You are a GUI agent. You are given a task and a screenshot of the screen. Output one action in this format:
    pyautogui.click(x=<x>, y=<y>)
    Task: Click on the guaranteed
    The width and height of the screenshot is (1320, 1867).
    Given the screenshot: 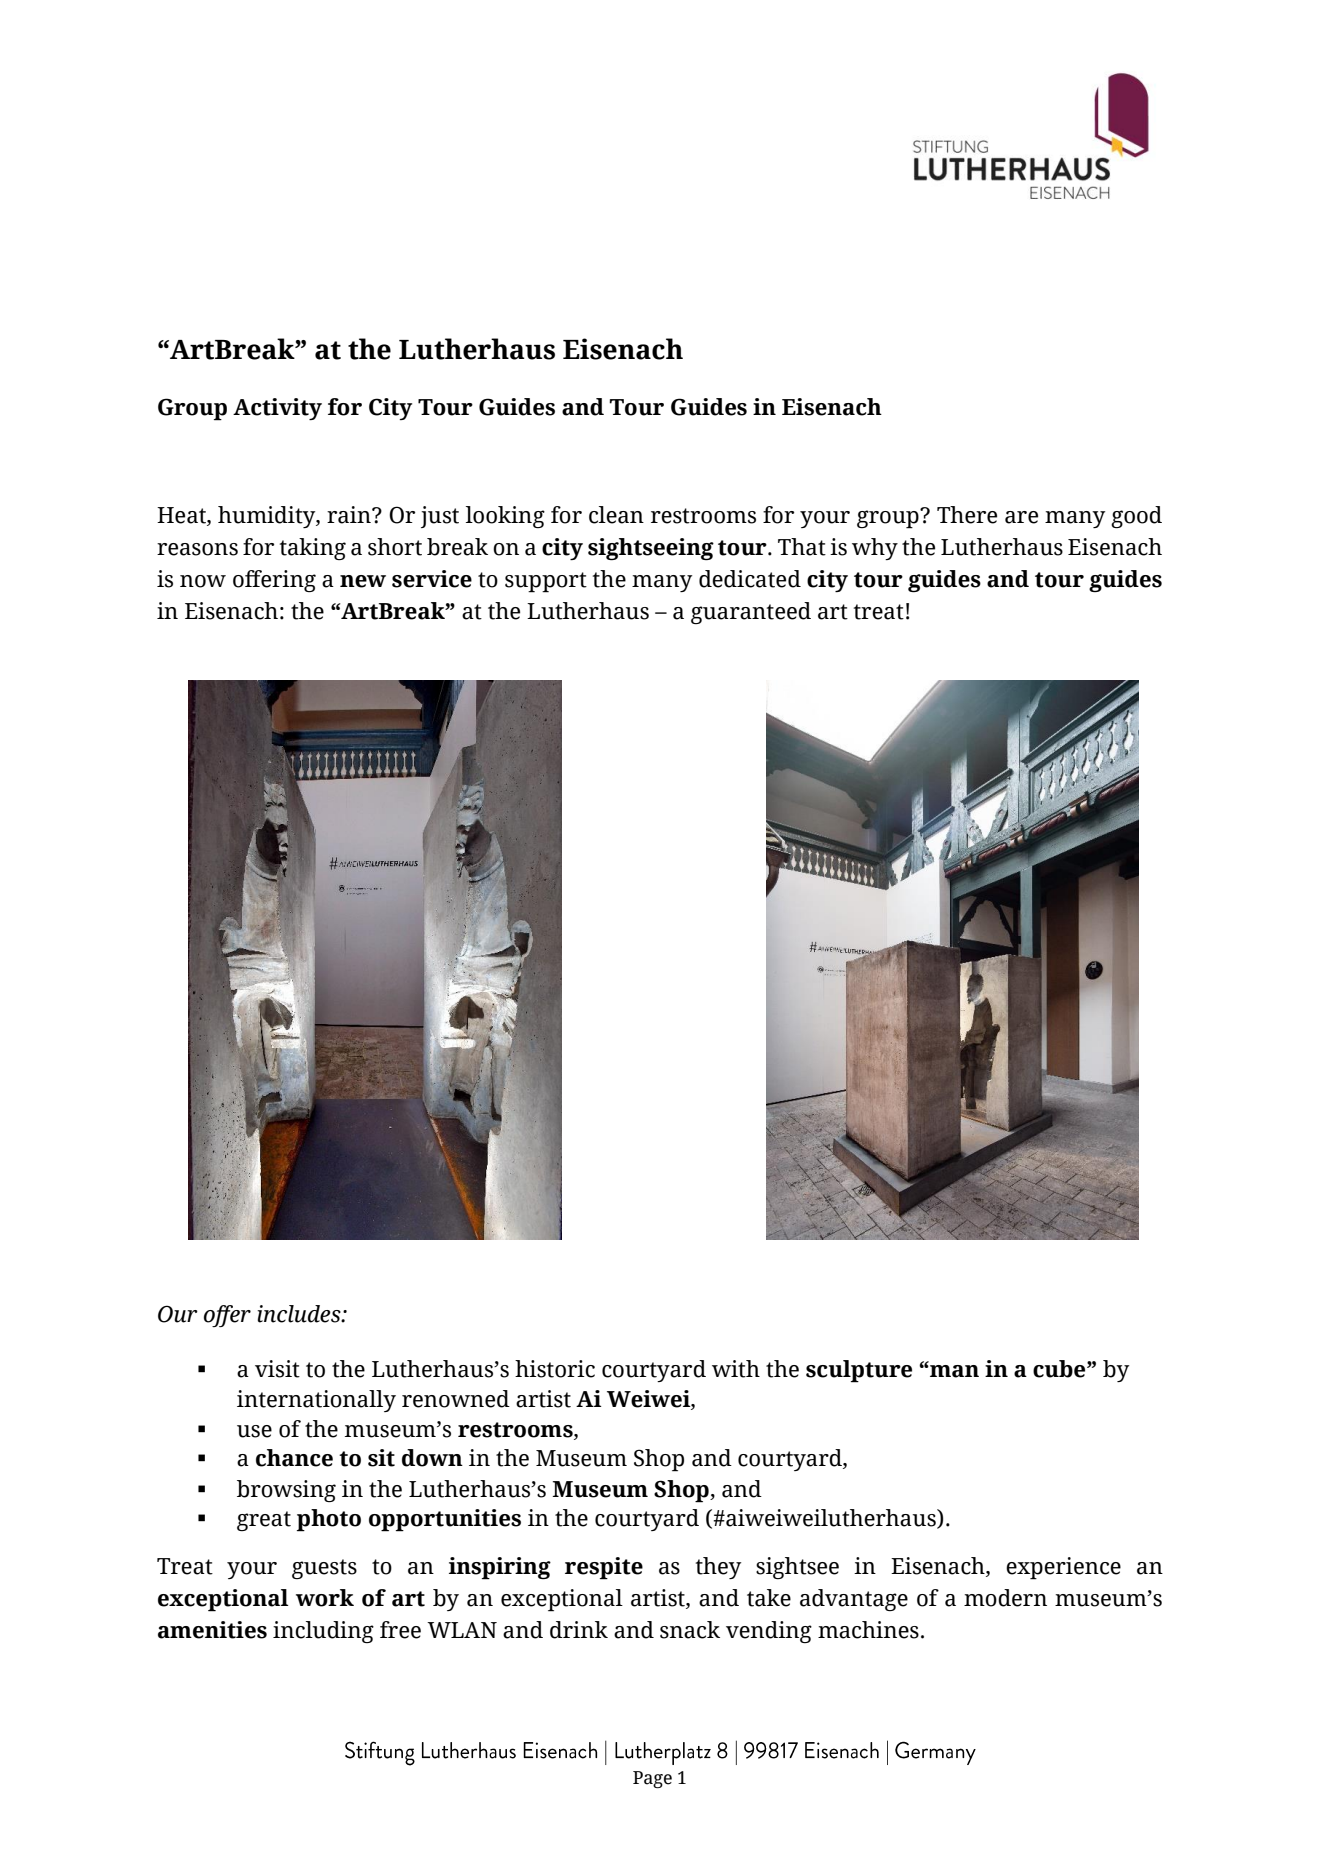 What is the action you would take?
    pyautogui.click(x=751, y=613)
